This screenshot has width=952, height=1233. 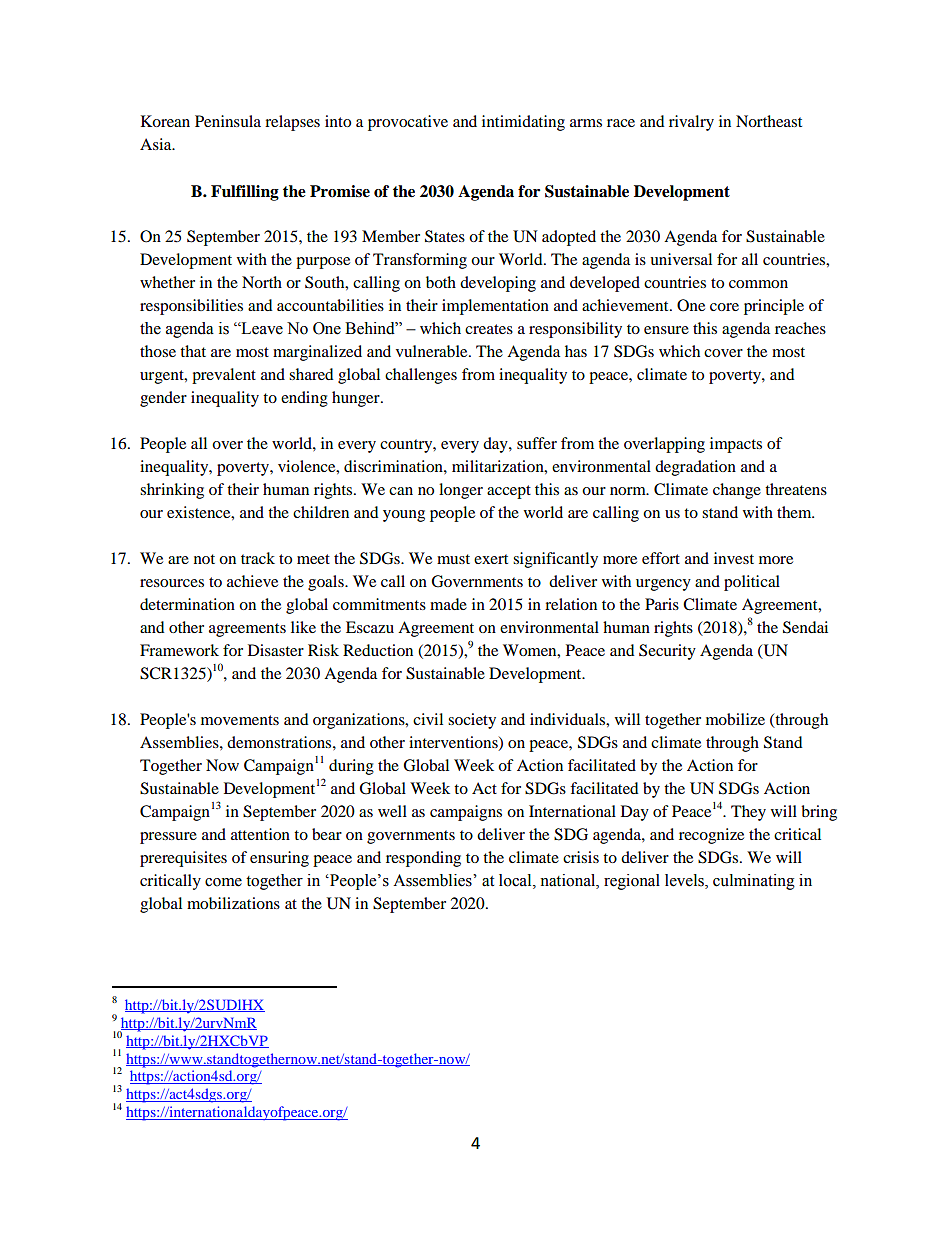 I want to click on intimidating, so click(x=523, y=123).
